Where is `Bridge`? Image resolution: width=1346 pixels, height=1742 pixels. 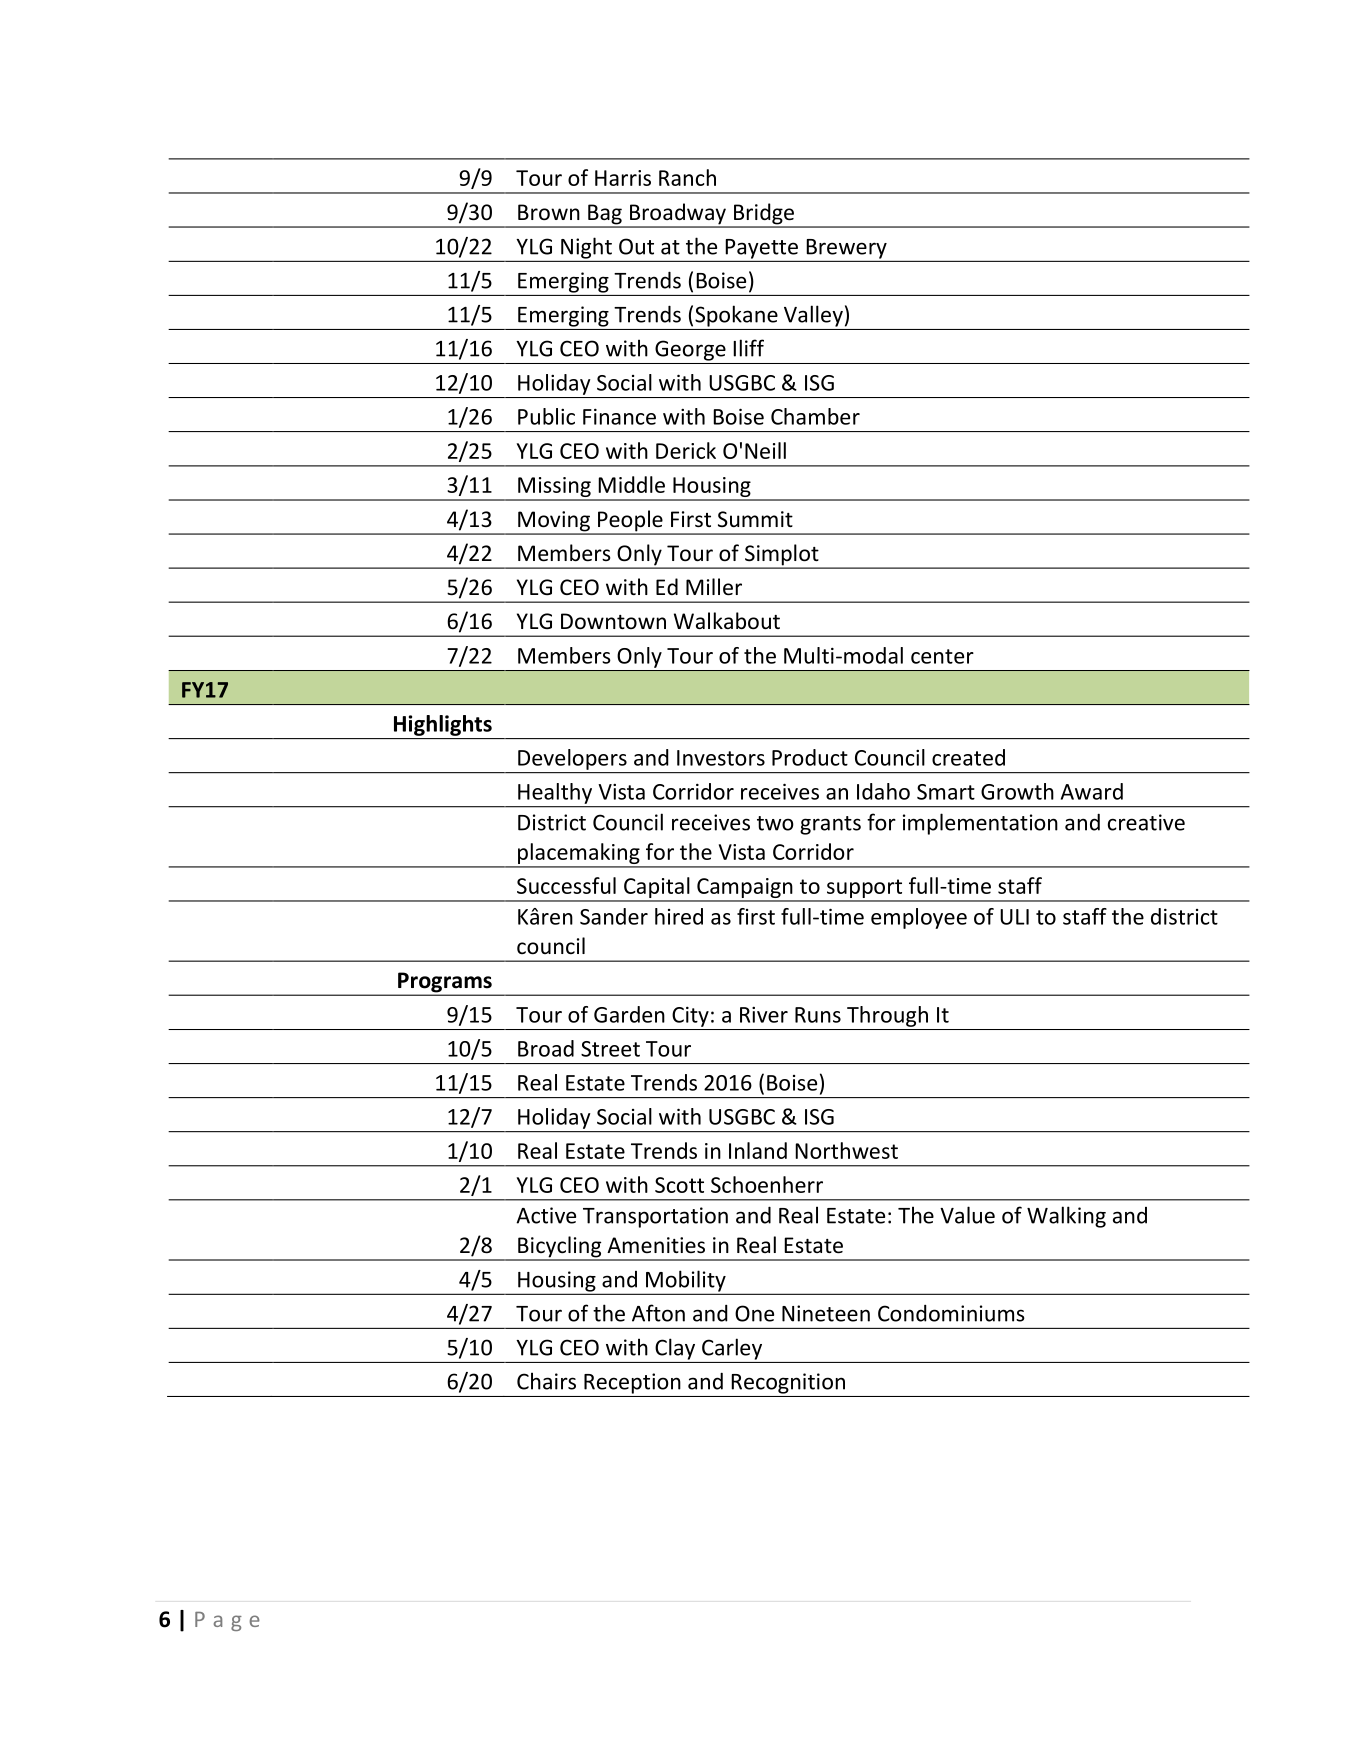 Bridge is located at coordinates (763, 215).
